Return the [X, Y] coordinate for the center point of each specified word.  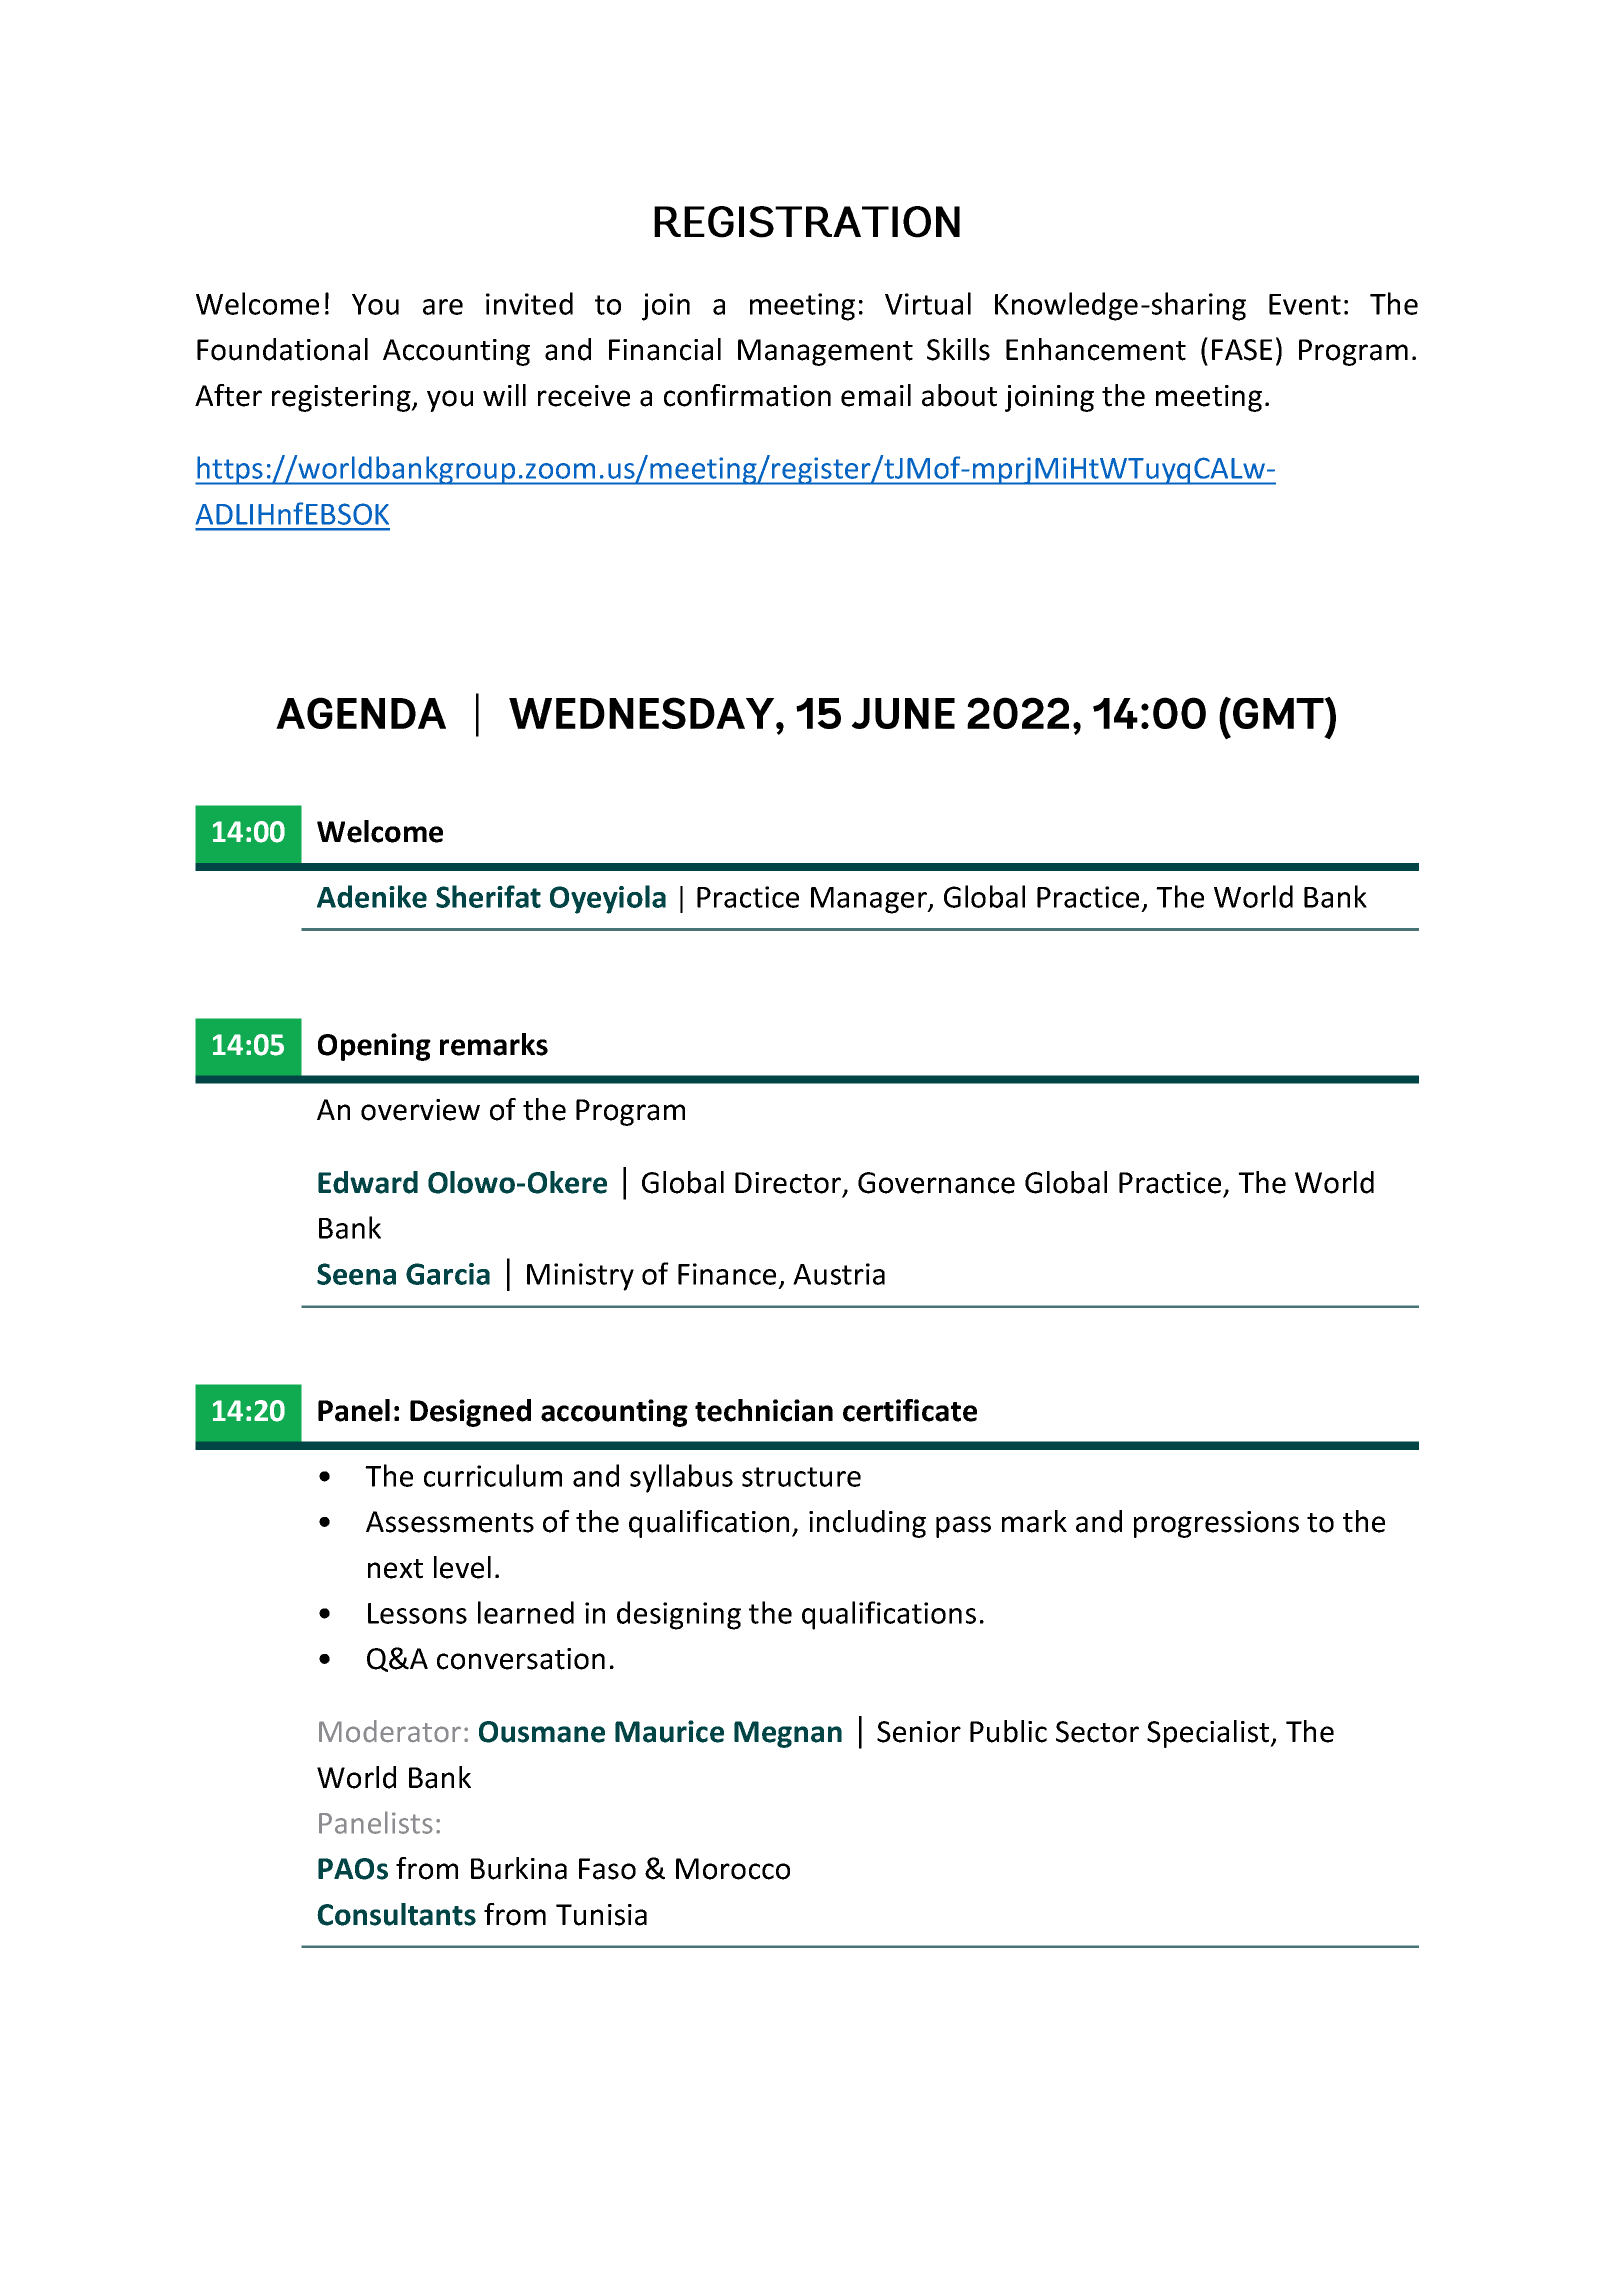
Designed [470, 1413]
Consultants [396, 1914]
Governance [936, 1183]
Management [825, 352]
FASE [1242, 350]
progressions [1216, 1524]
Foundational [282, 349]
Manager [870, 900]
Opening [374, 1047]
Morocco [733, 1869]
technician [764, 1410]
